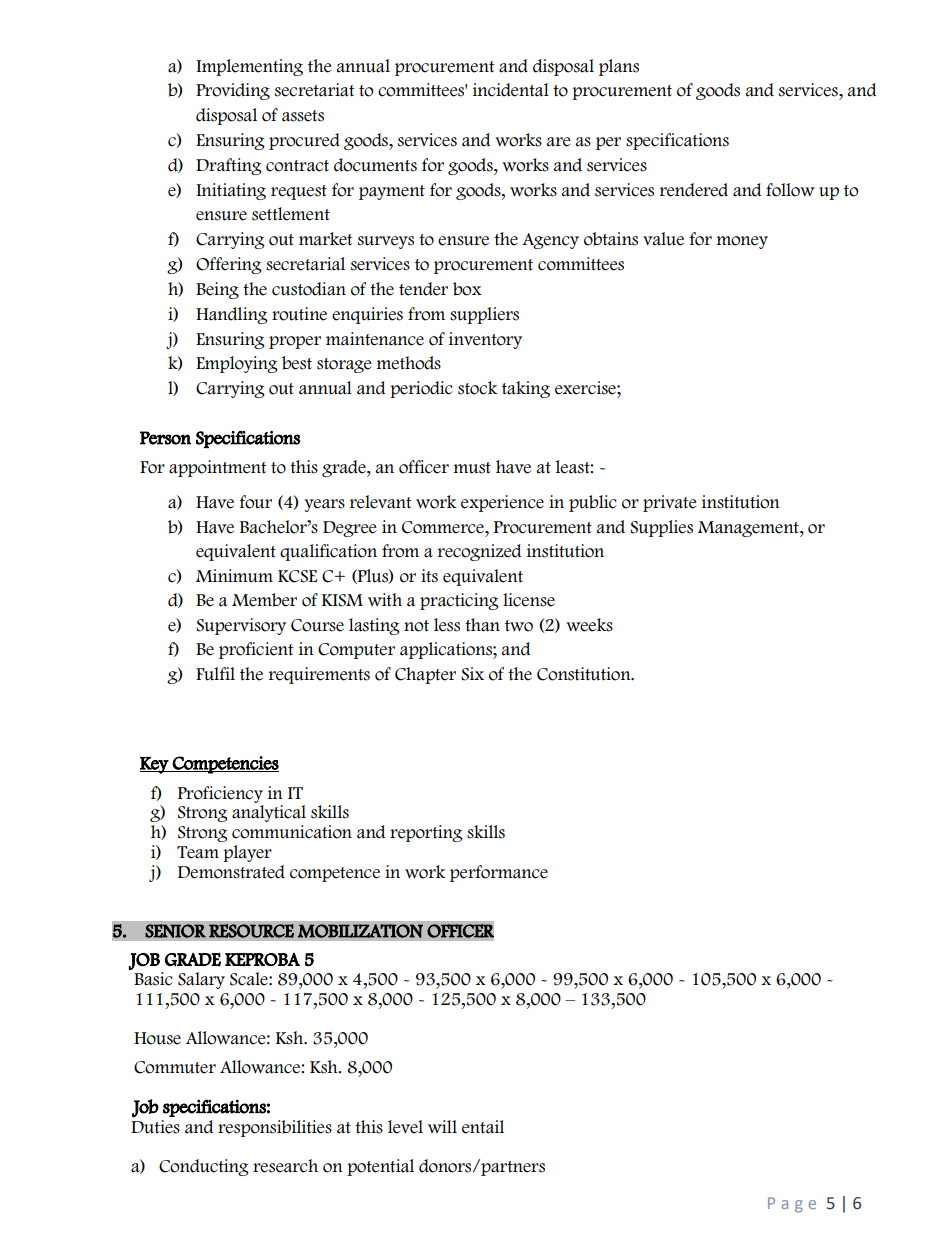 The image size is (952, 1233). I want to click on responsibilities, so click(275, 1128).
